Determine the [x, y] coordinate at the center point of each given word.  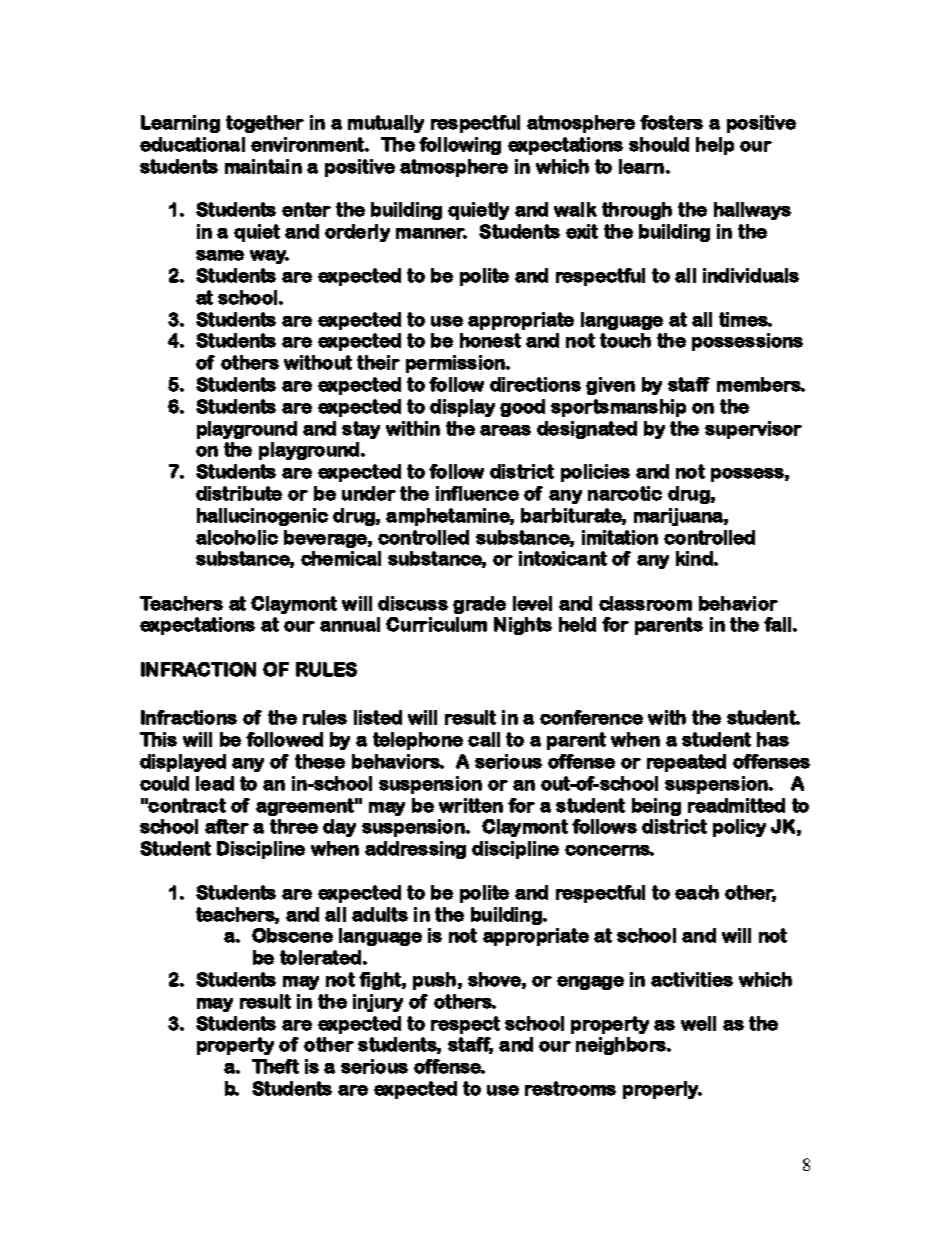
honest [490, 340]
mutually [386, 124]
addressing [415, 850]
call [484, 739]
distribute [239, 493]
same [220, 255]
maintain [263, 166]
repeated [686, 763]
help [715, 146]
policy [739, 828]
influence [477, 493]
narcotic [625, 493]
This [158, 739]
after [227, 826]
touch [625, 340]
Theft [275, 1066]
